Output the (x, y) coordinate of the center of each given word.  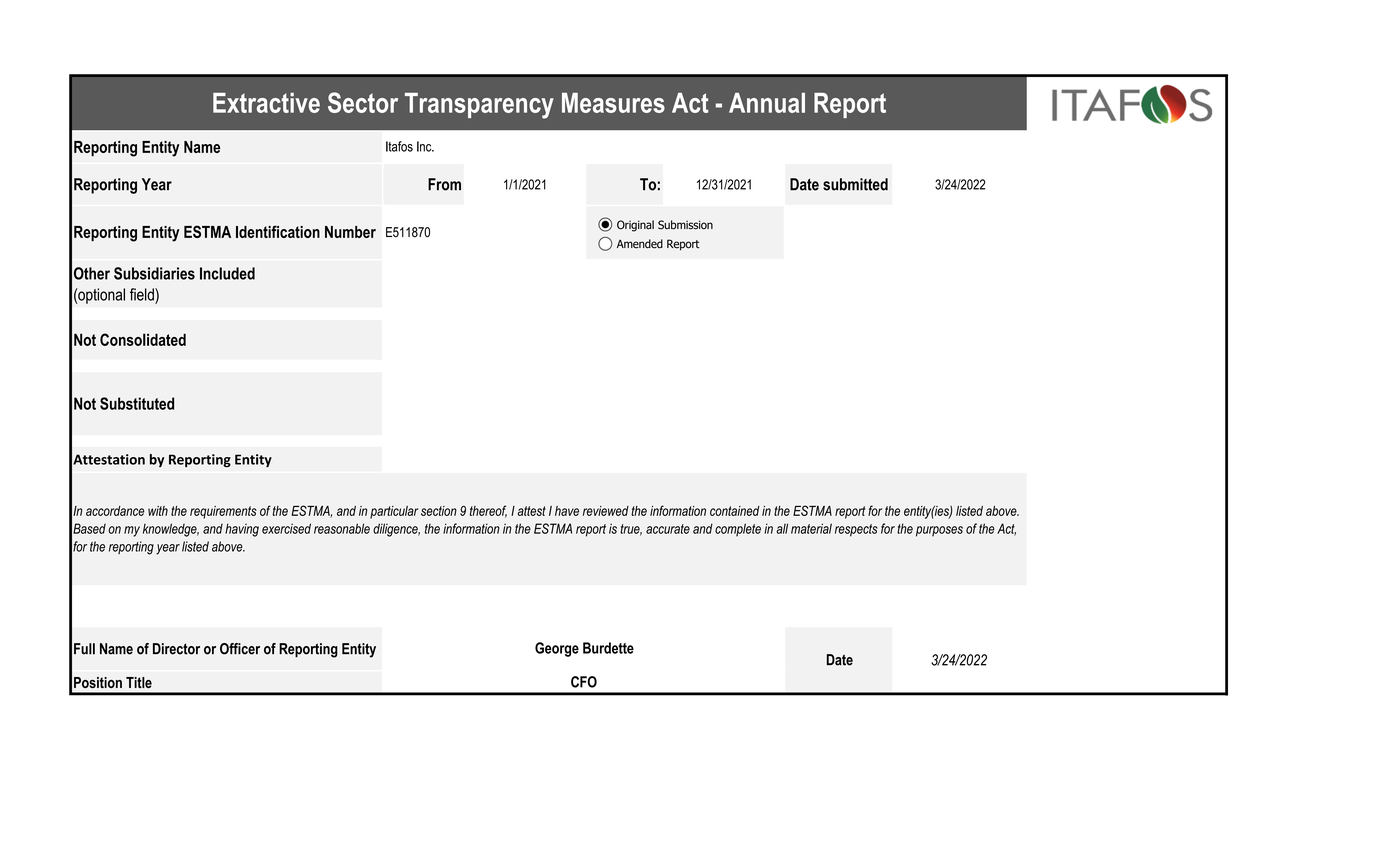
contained (735, 511)
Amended (640, 244)
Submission (685, 225)
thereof (488, 511)
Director (176, 649)
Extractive (266, 103)
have (567, 511)
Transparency (479, 106)
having (242, 530)
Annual (767, 103)
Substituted (137, 403)
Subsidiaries (154, 273)
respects (856, 530)
